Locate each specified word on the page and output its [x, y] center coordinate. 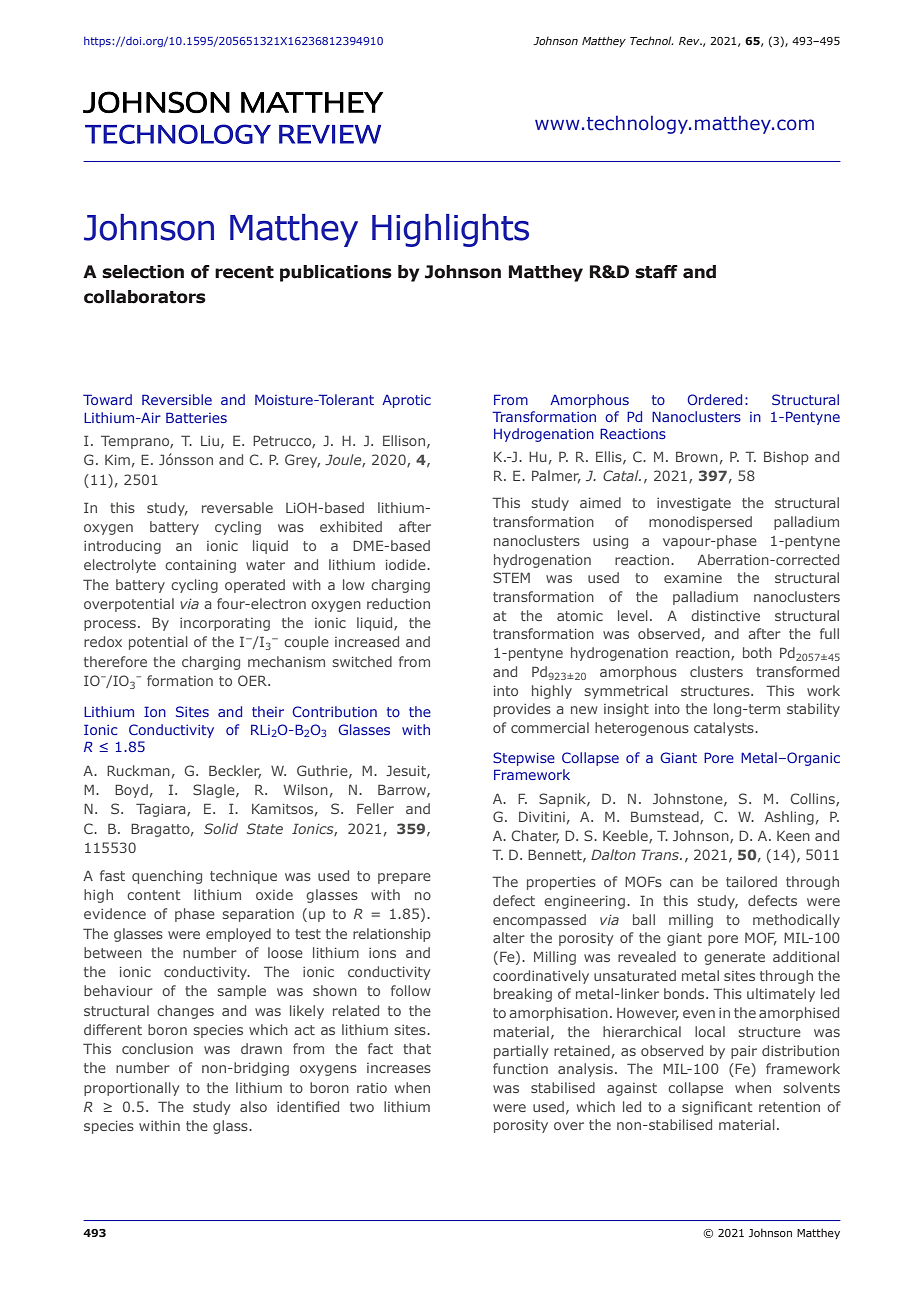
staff [656, 272]
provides [522, 710]
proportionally [131, 1089]
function [520, 1068]
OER [254, 680]
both [757, 652]
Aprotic [406, 401]
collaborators [145, 297]
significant [717, 1108]
